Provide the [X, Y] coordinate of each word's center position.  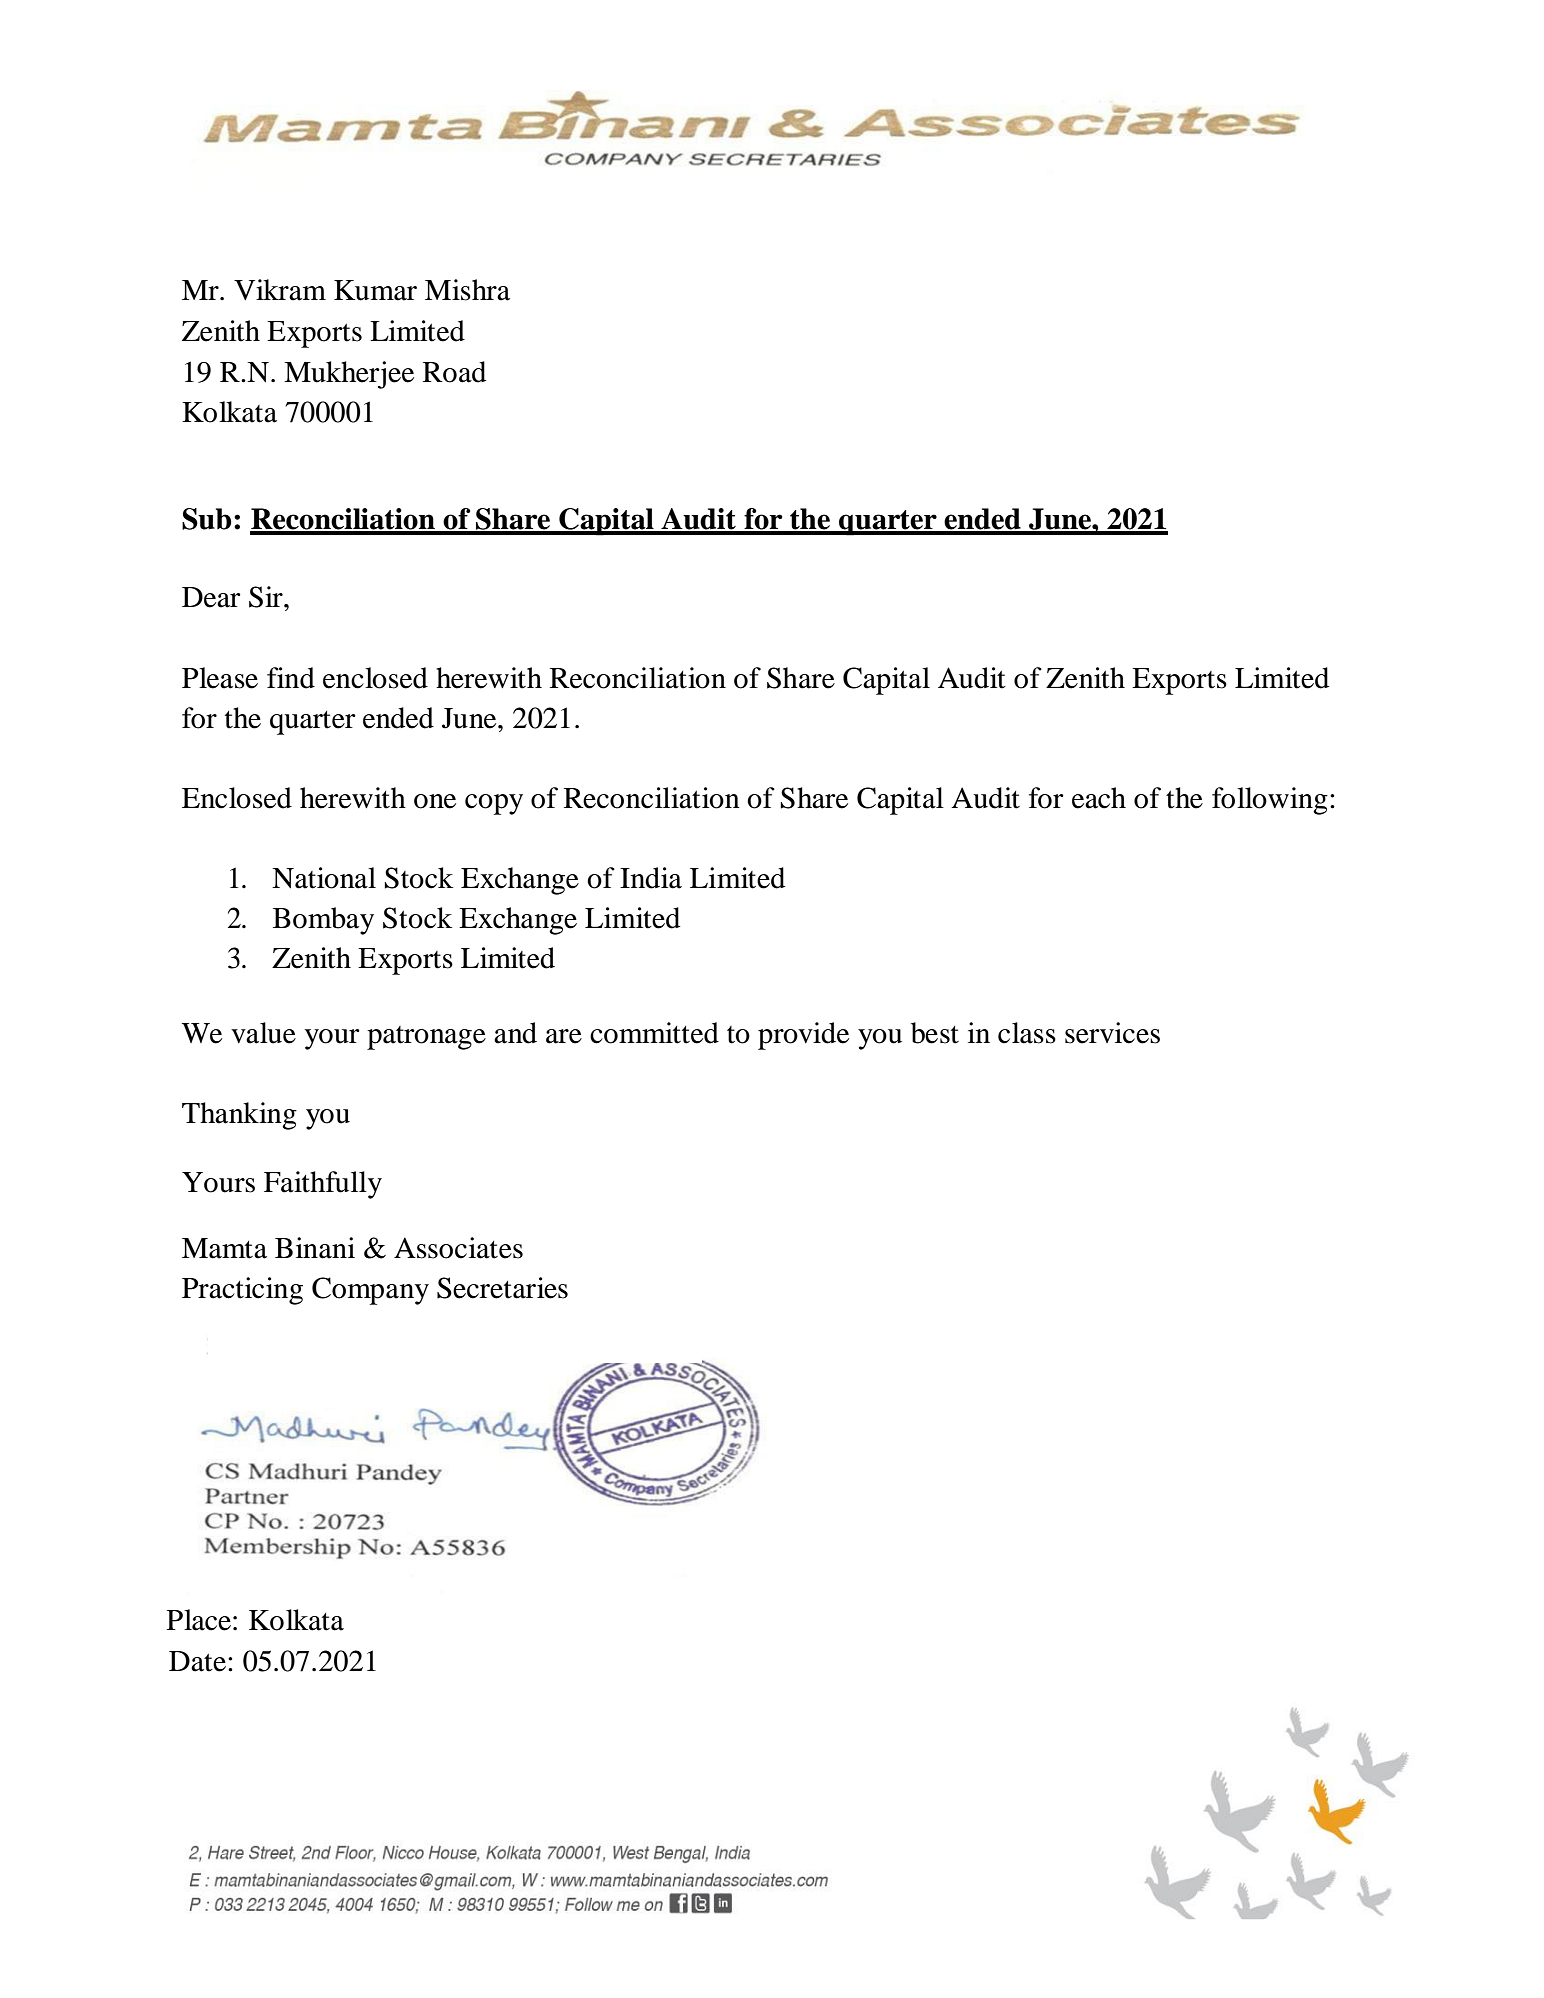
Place [199, 1620]
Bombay [323, 921]
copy [494, 804]
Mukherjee [349, 375]
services [1112, 1033]
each [1099, 798]
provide [803, 1036]
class [1027, 1033]
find [291, 678]
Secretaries [502, 1288]
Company [370, 1291]
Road [454, 372]
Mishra [467, 290]
